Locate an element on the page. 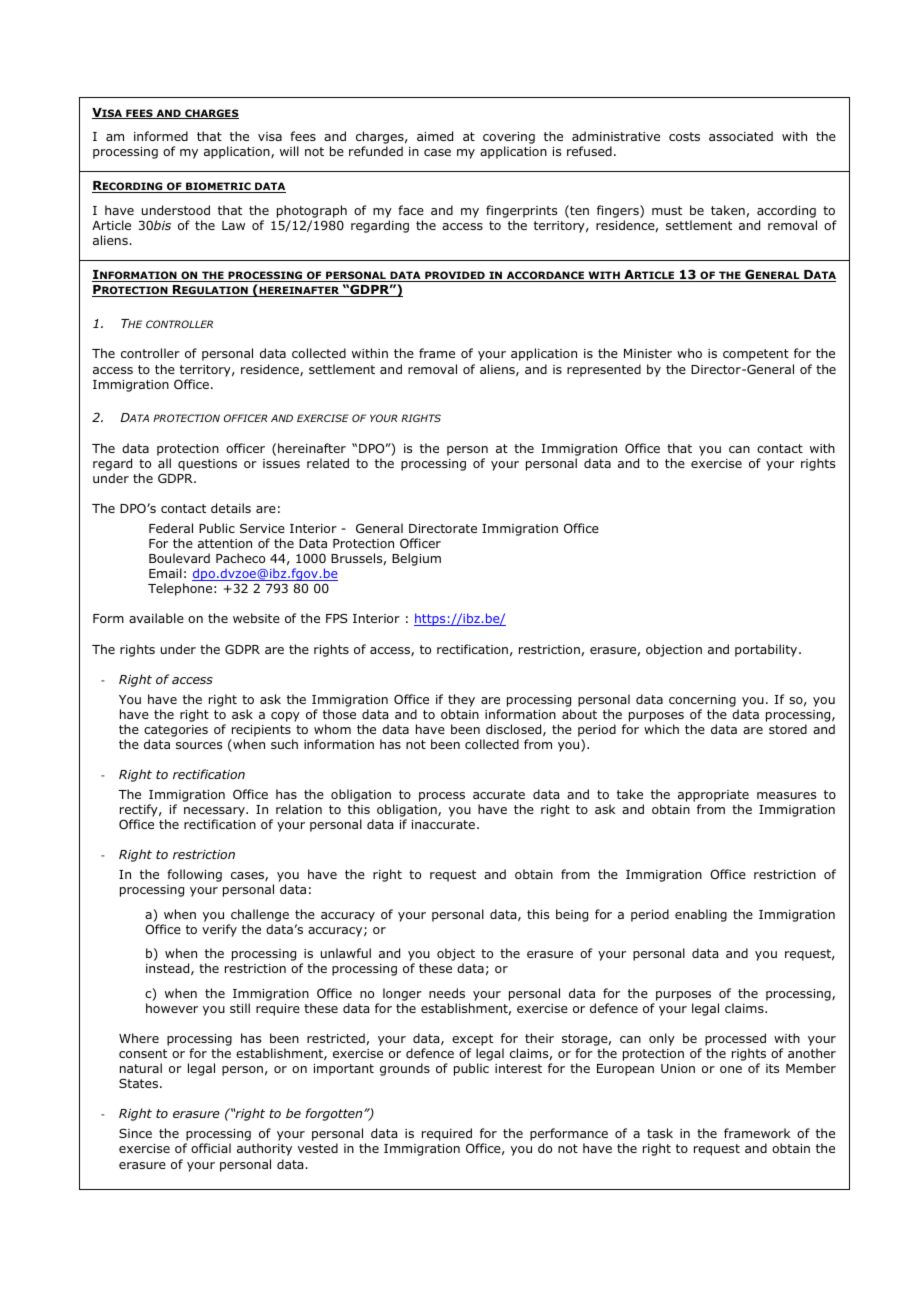 This document has height=1308, width=924. associated is located at coordinates (741, 136).
